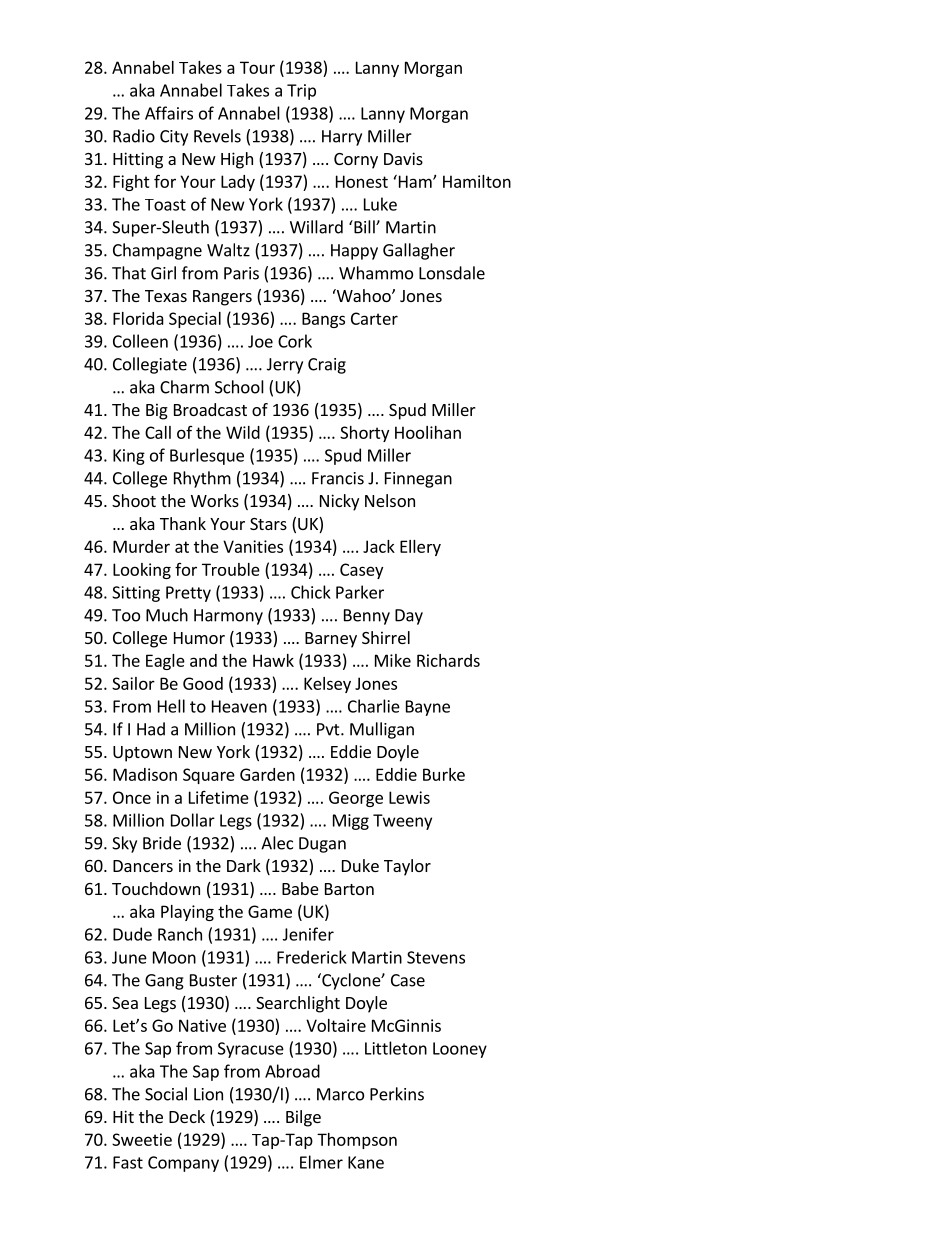  What do you see at coordinates (268, 524) in the image?
I see `Stars` at bounding box center [268, 524].
